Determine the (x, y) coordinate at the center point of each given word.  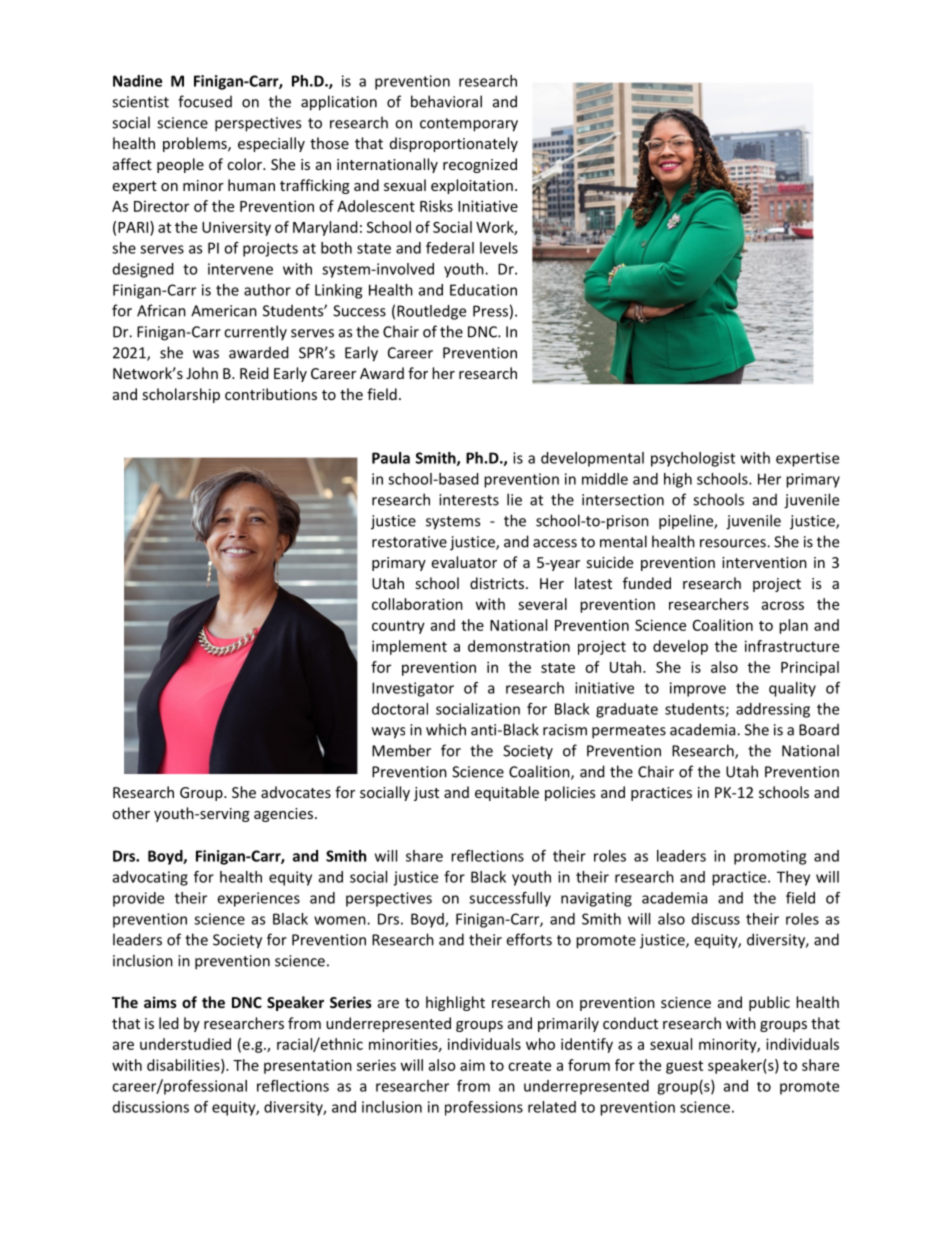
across (783, 605)
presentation (308, 1066)
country (398, 627)
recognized (480, 165)
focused (205, 101)
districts (497, 583)
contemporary (469, 125)
